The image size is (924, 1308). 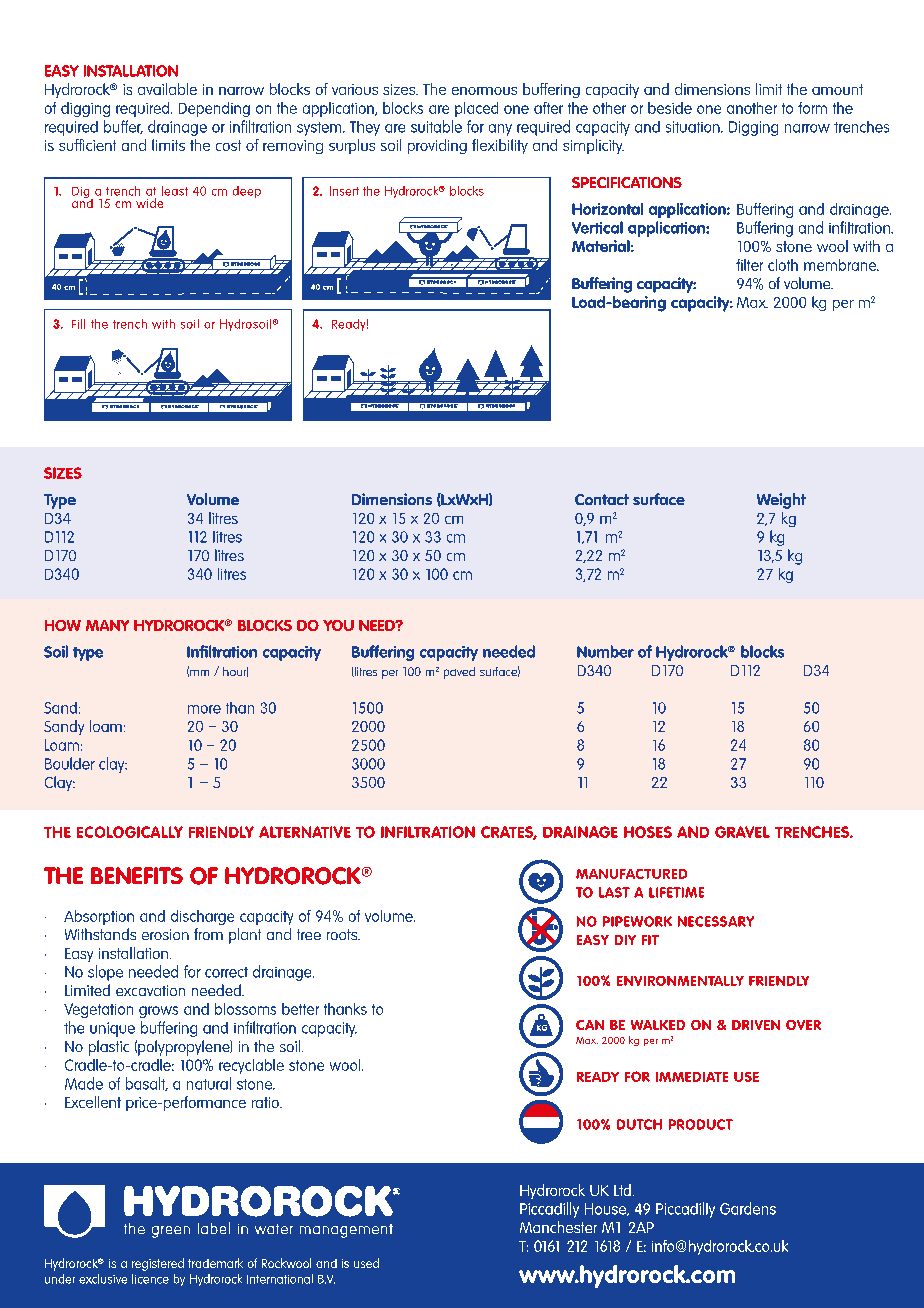 I want to click on available, so click(x=167, y=89).
